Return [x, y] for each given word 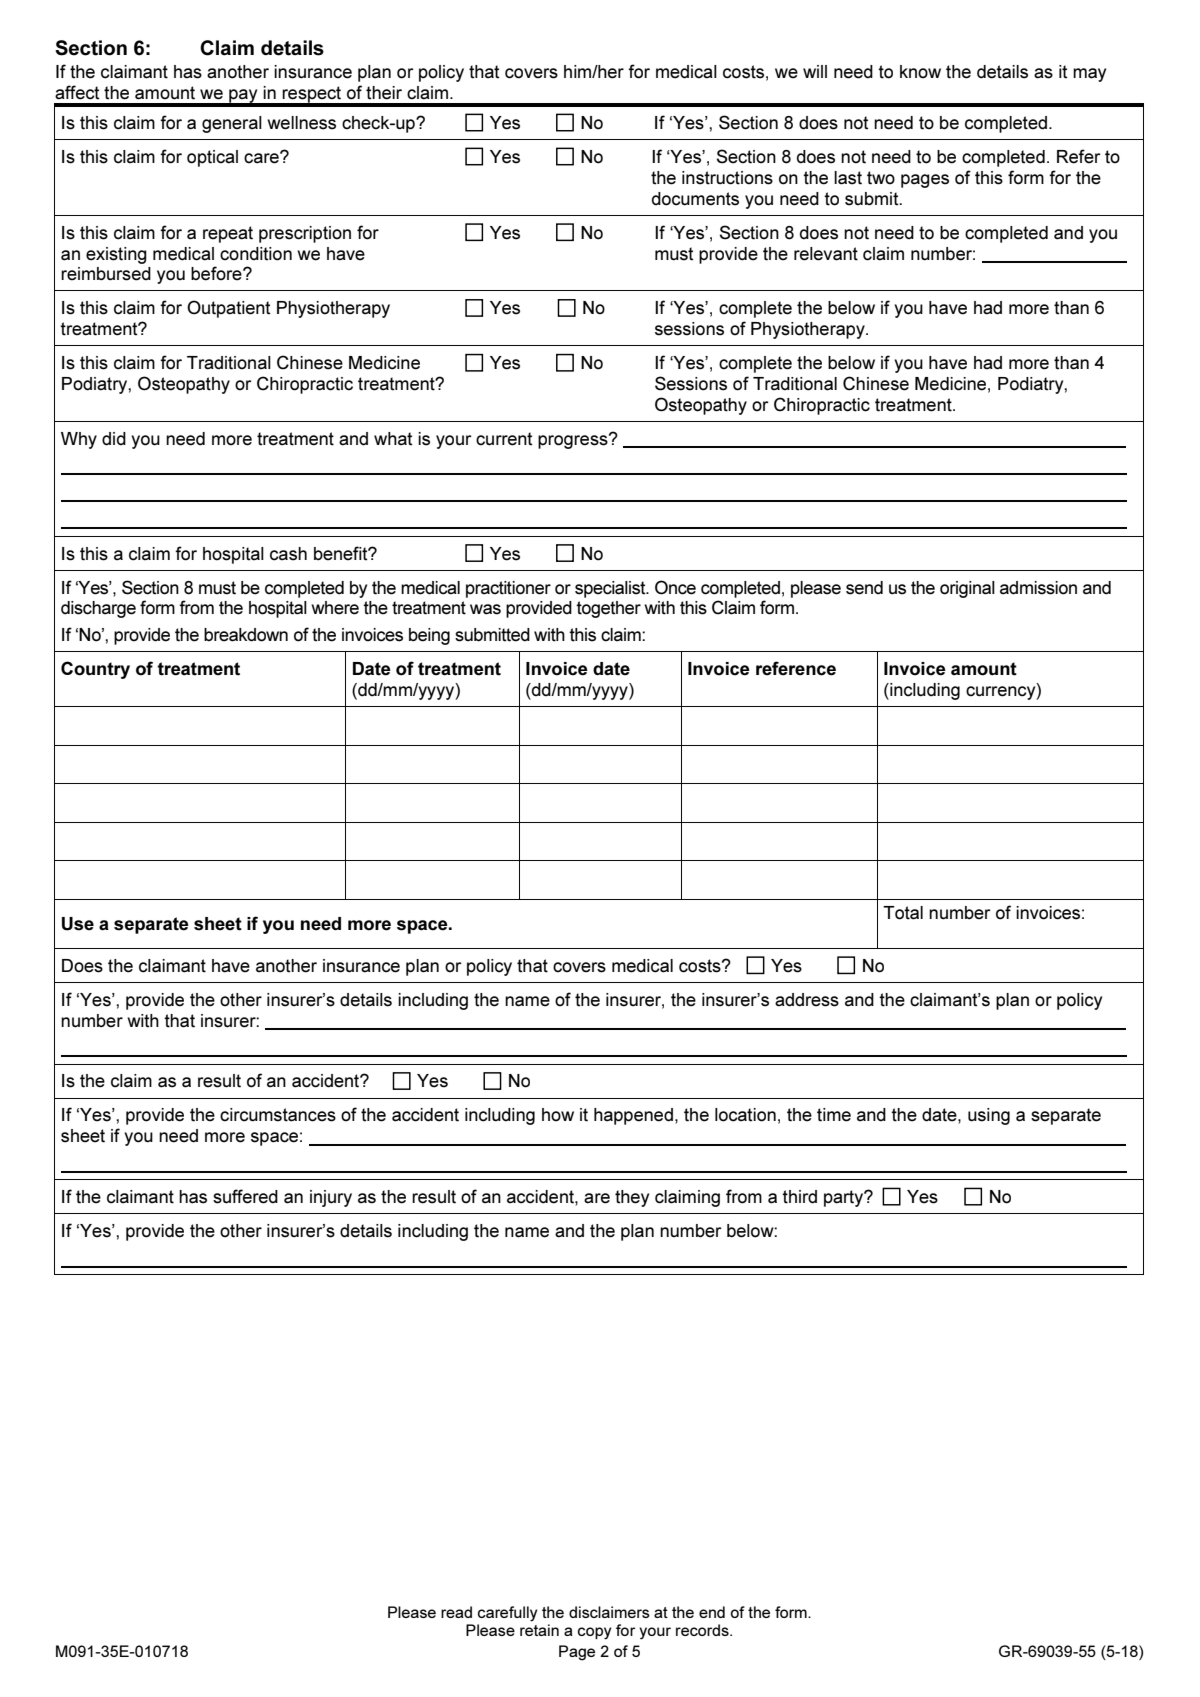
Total [903, 913]
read [456, 1612]
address [807, 1000]
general [232, 124]
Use [78, 924]
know [920, 72]
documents [695, 199]
